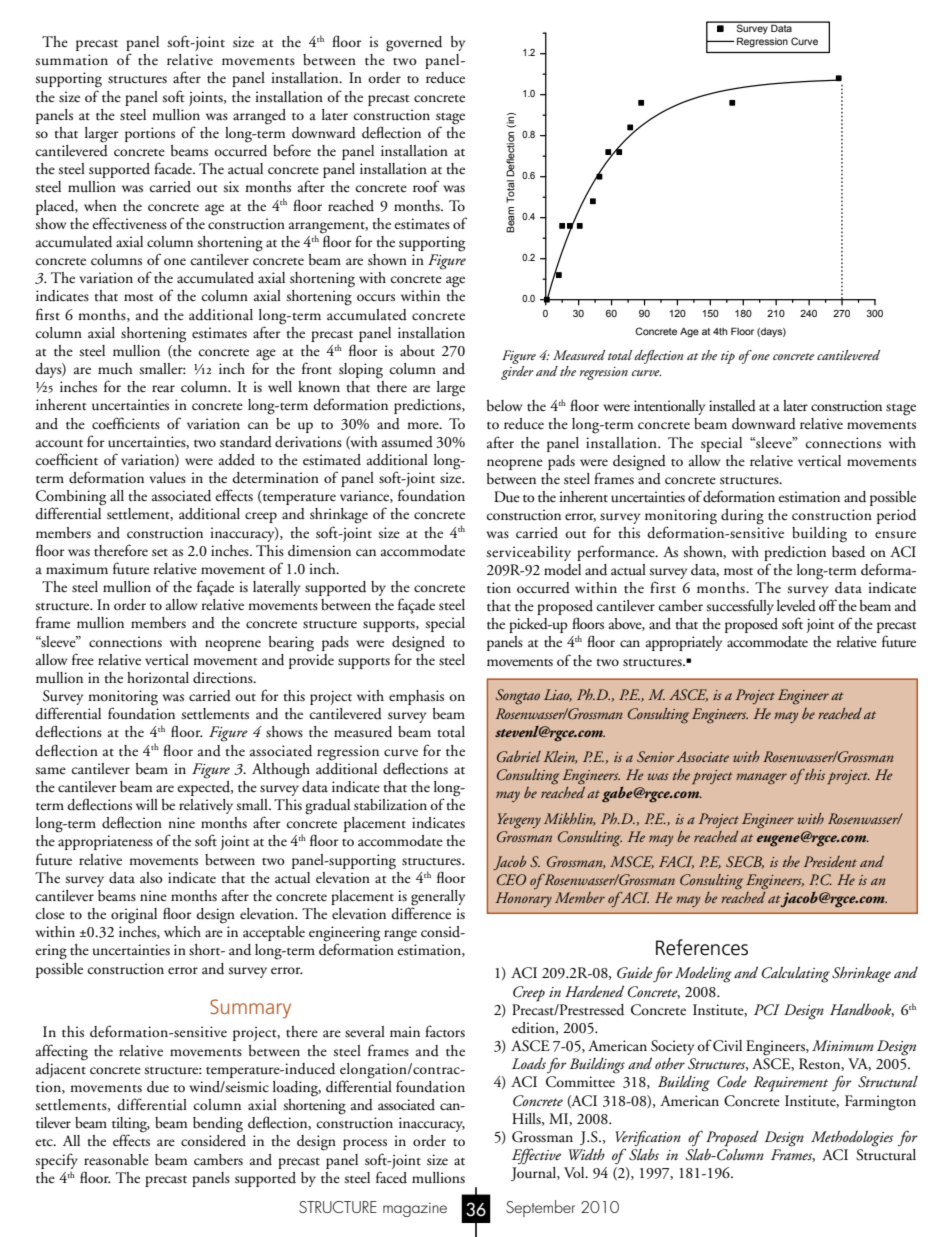 Image resolution: width=952 pixels, height=1237 pixels. Describe the element at coordinates (830, 861) in the screenshot. I see `President` at that location.
